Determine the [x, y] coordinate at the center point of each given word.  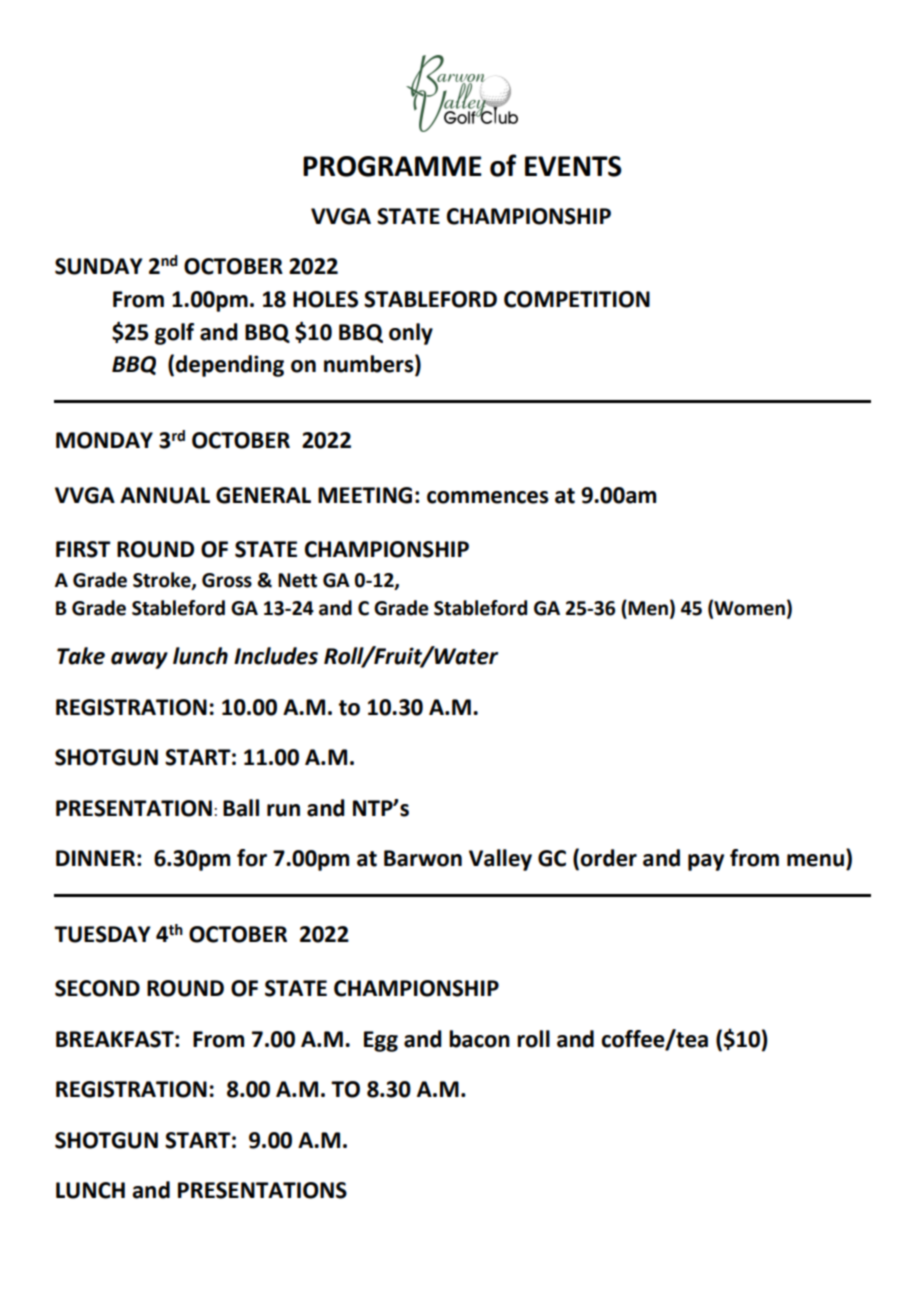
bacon [479, 1039]
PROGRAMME [392, 166]
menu [815, 860]
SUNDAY [99, 266]
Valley [500, 860]
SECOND [97, 988]
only [411, 334]
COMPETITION [577, 299]
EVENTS [573, 166]
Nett [297, 580]
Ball [241, 808]
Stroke [163, 580]
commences [488, 497]
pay [706, 862]
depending [229, 366]
